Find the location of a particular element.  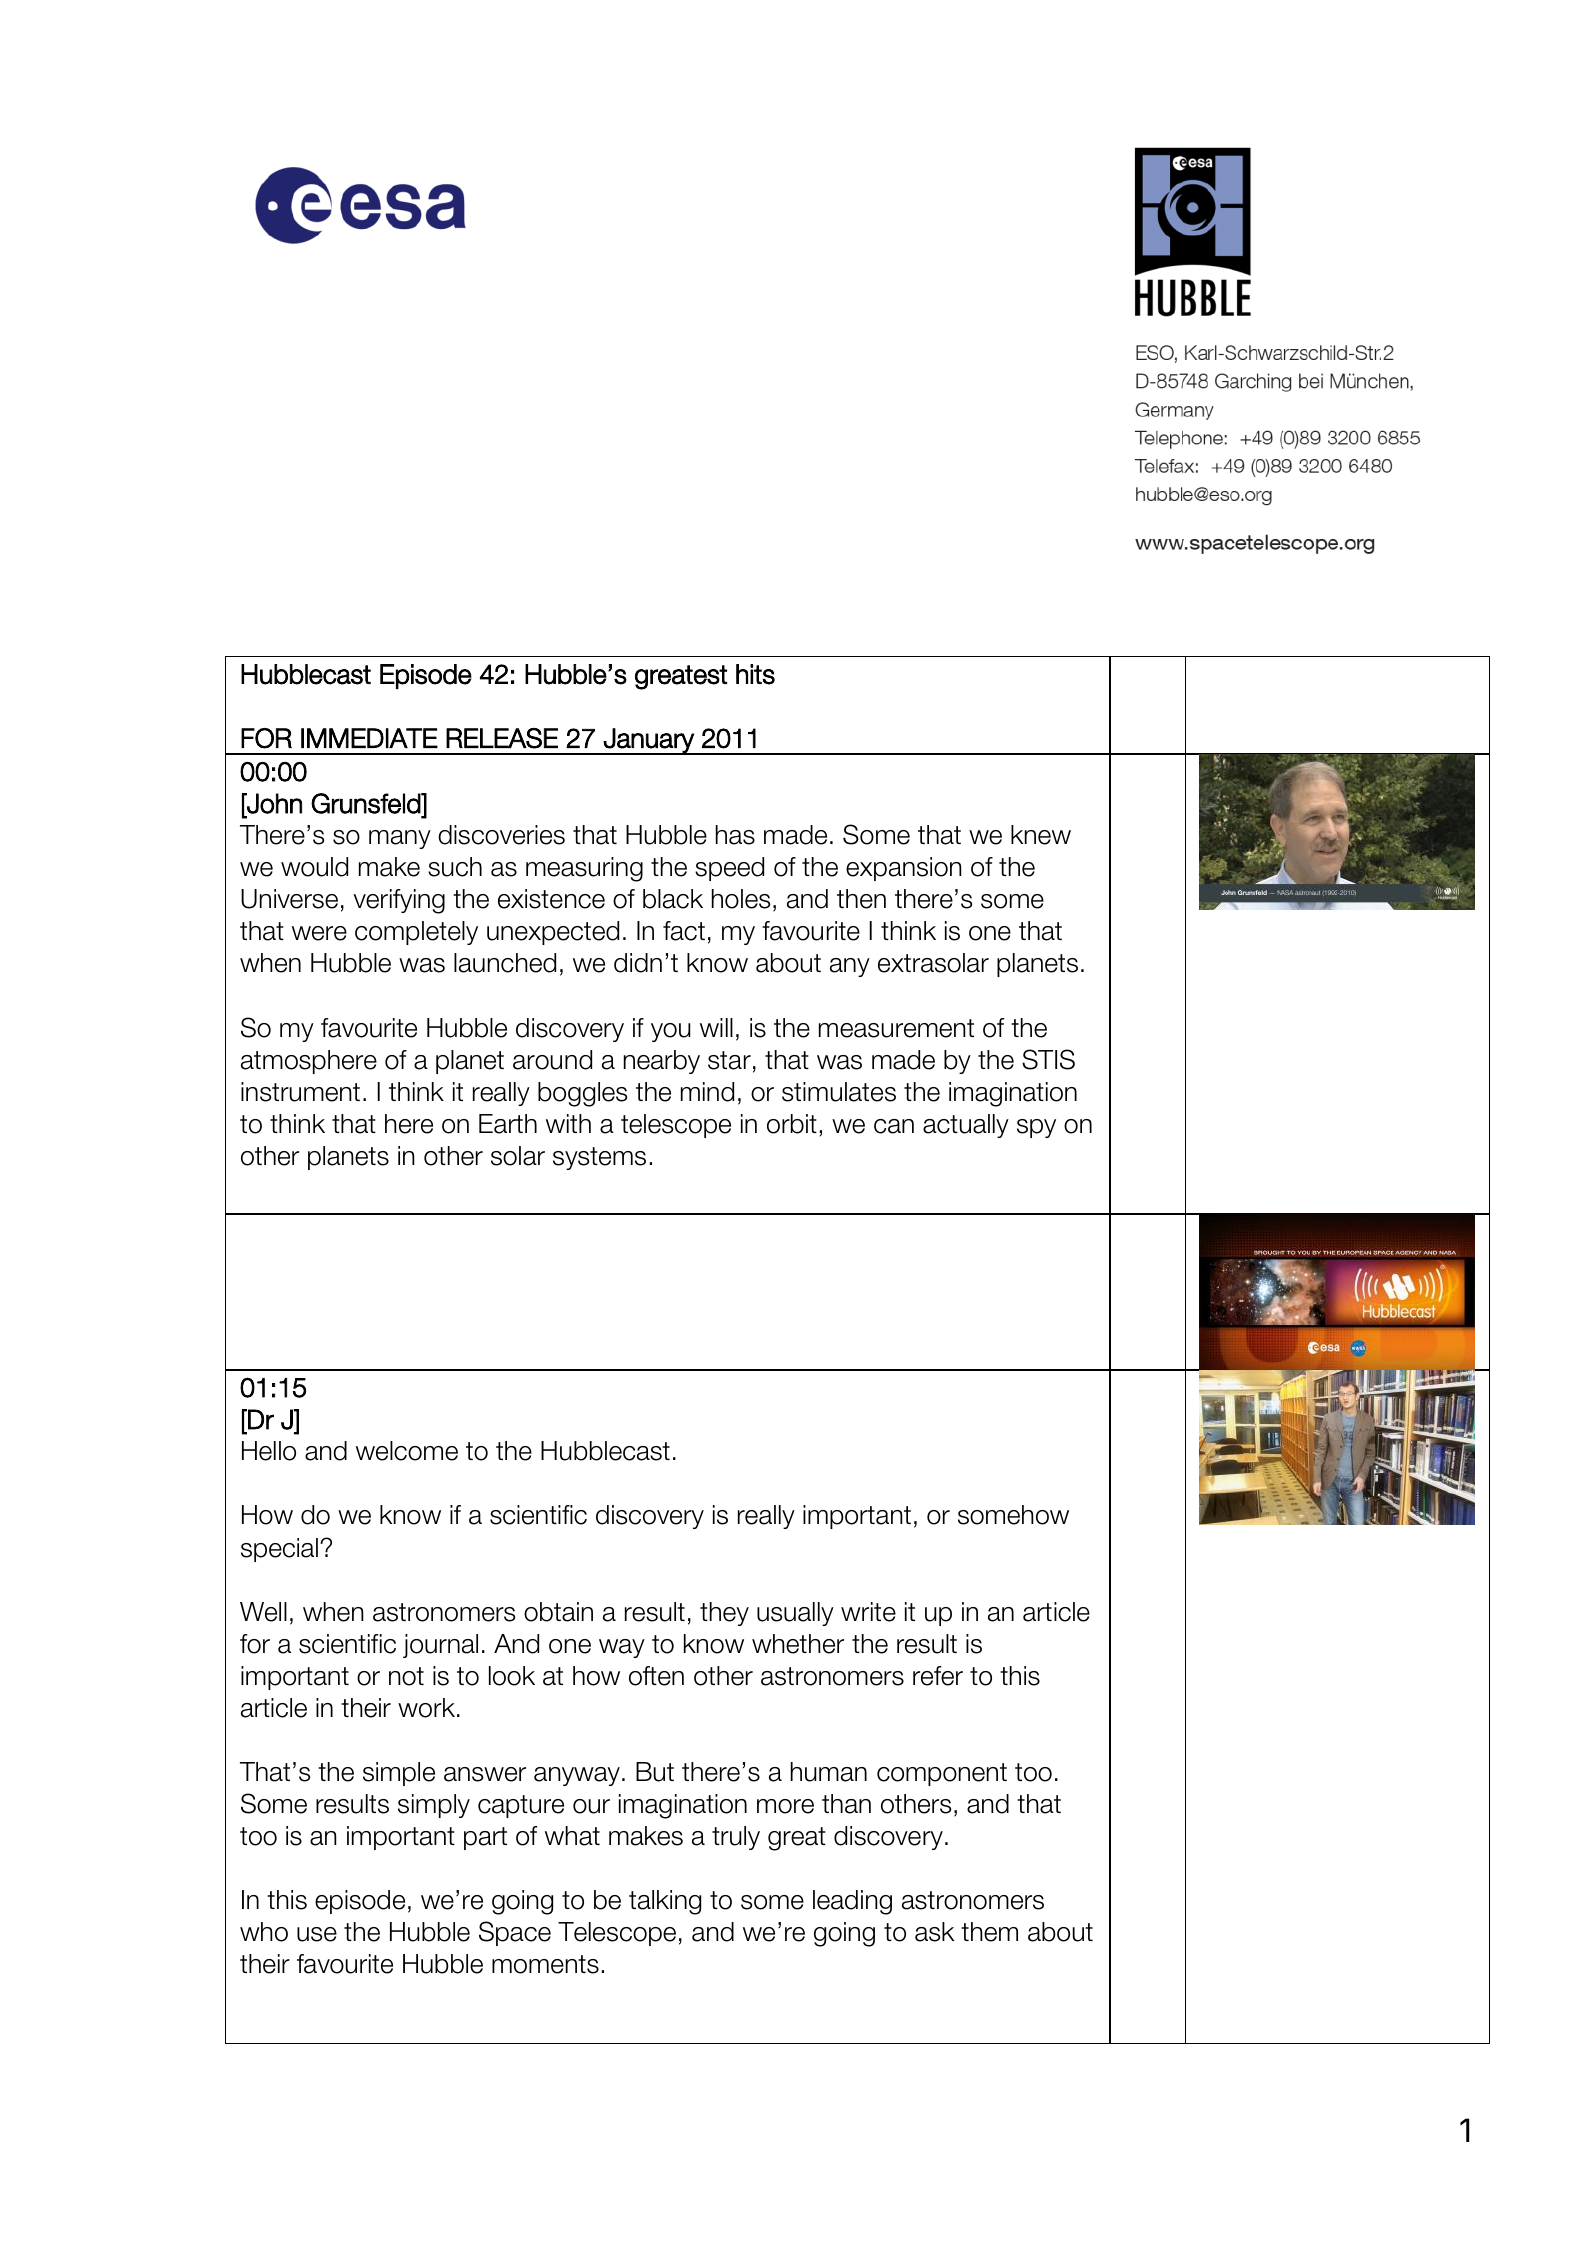

January is located at coordinates (649, 741).
